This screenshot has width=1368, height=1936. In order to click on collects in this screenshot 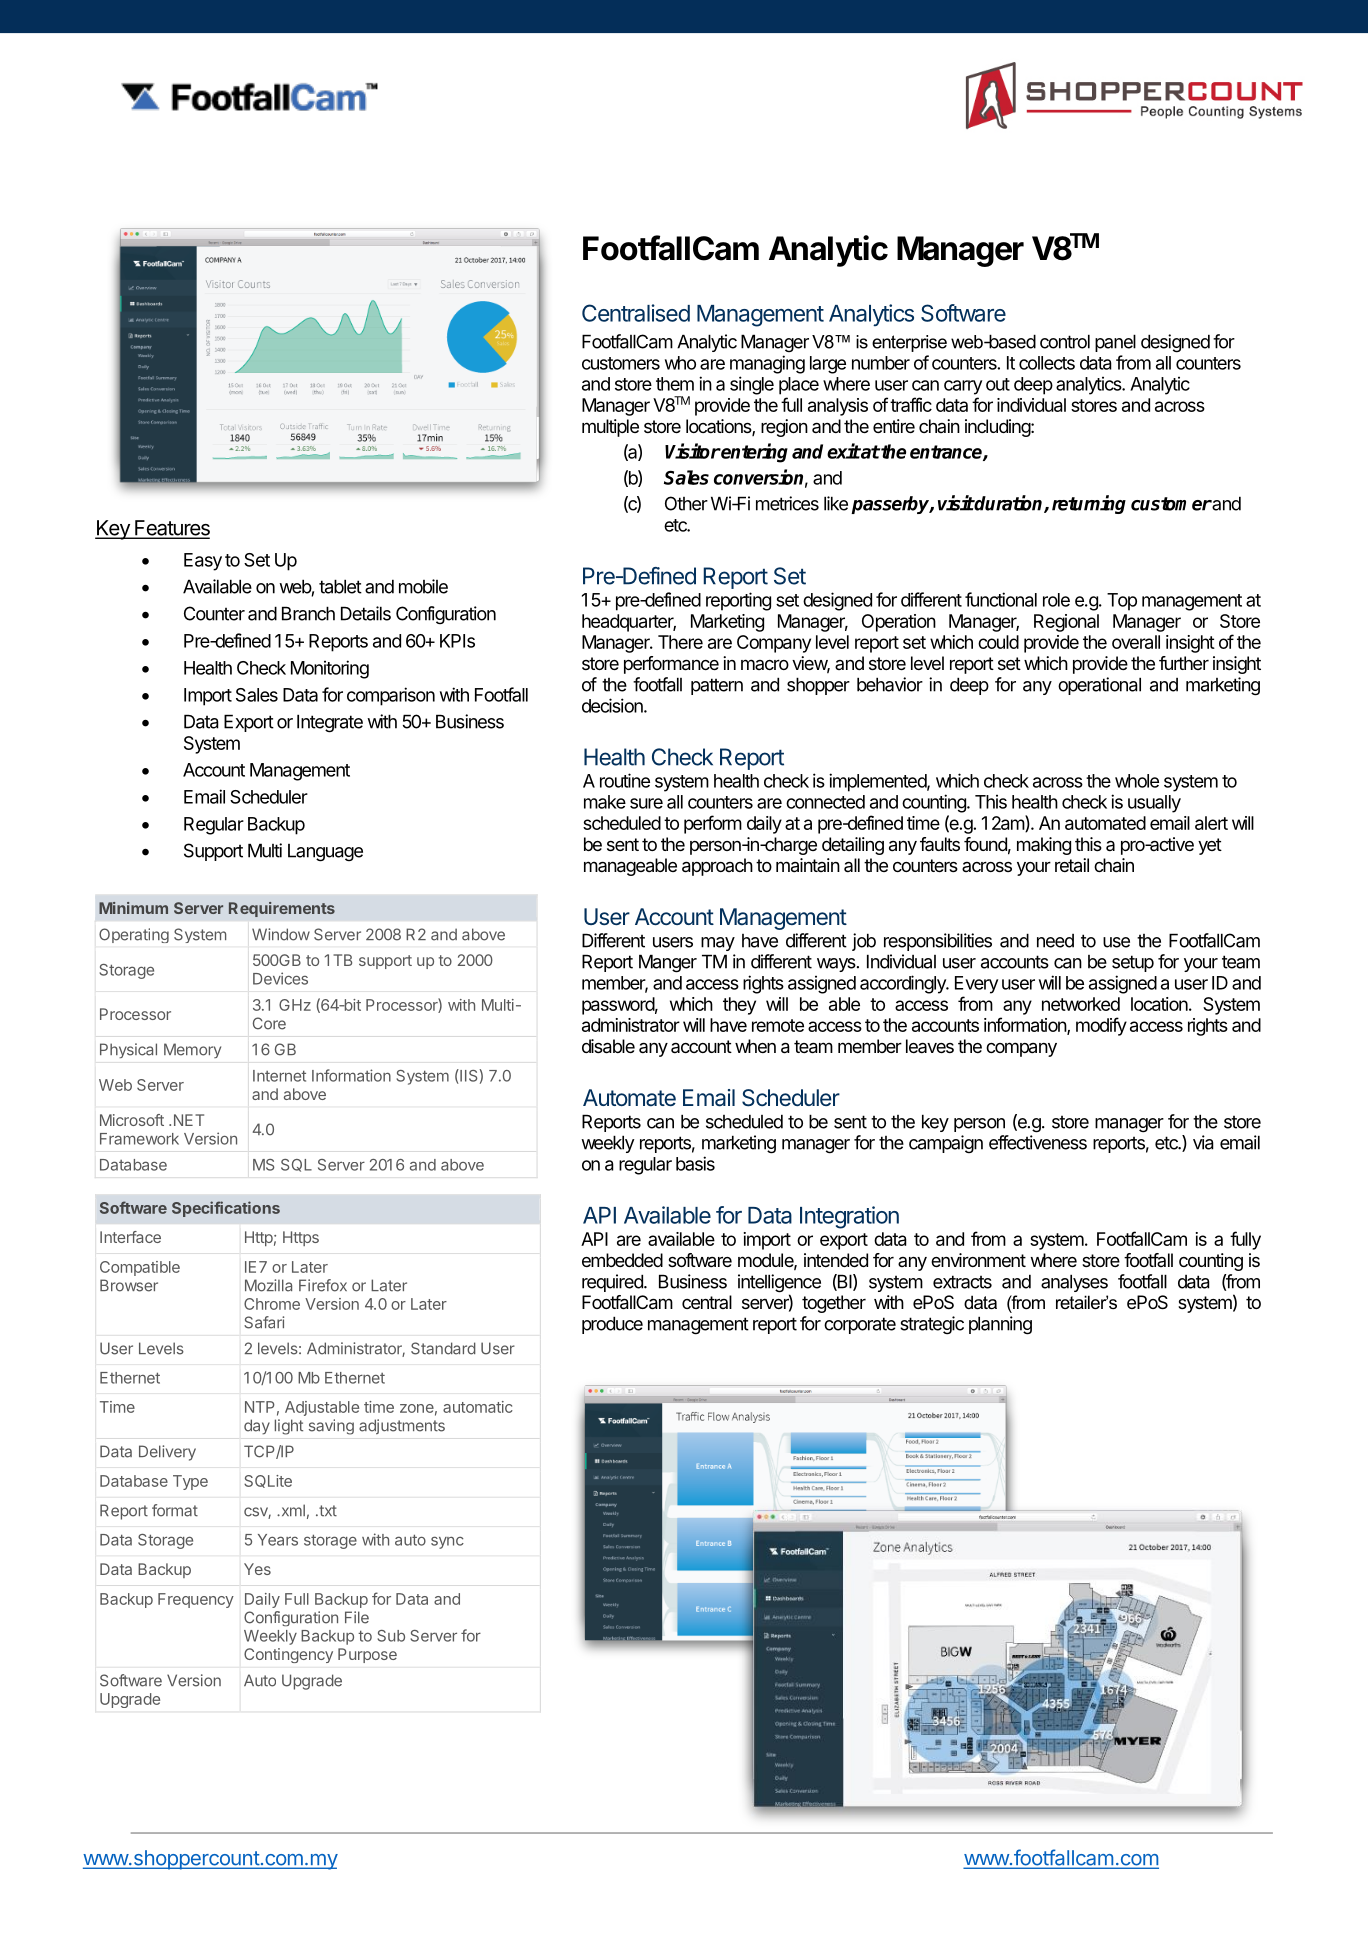, I will do `click(1047, 363)`.
